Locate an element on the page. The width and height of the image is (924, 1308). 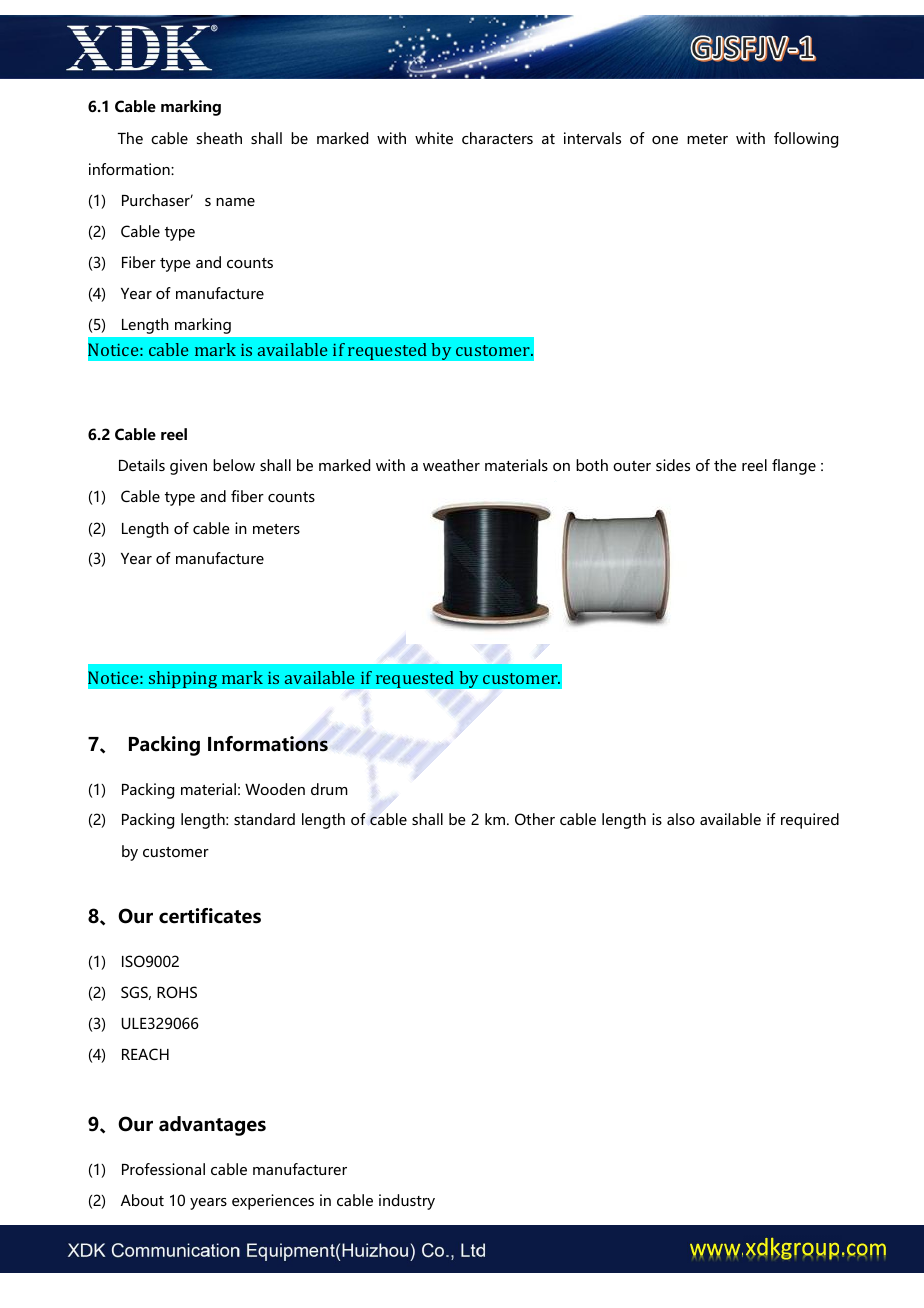
also is located at coordinates (681, 819).
